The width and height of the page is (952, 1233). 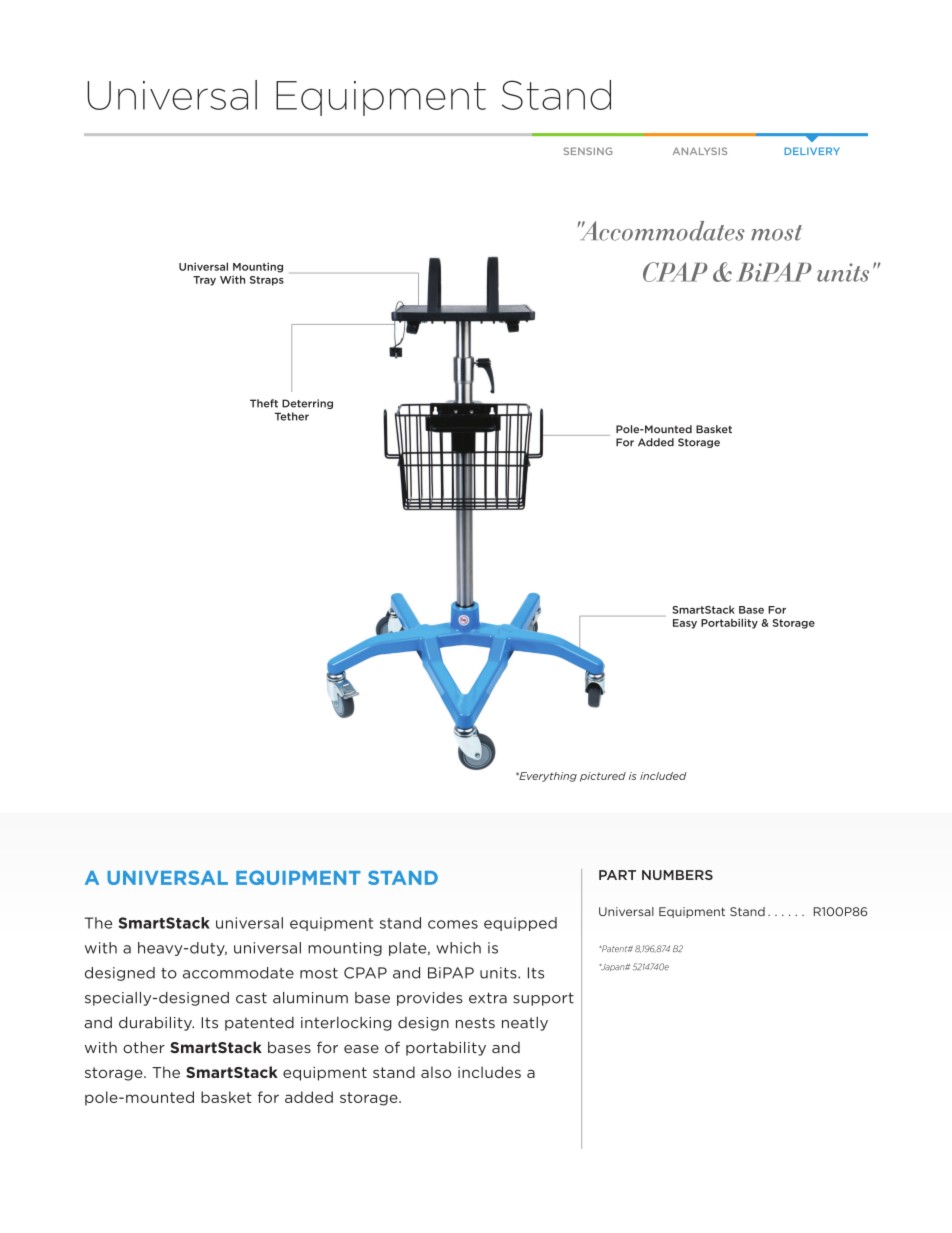 What do you see at coordinates (588, 151) in the page?
I see `SENSING` at bounding box center [588, 151].
